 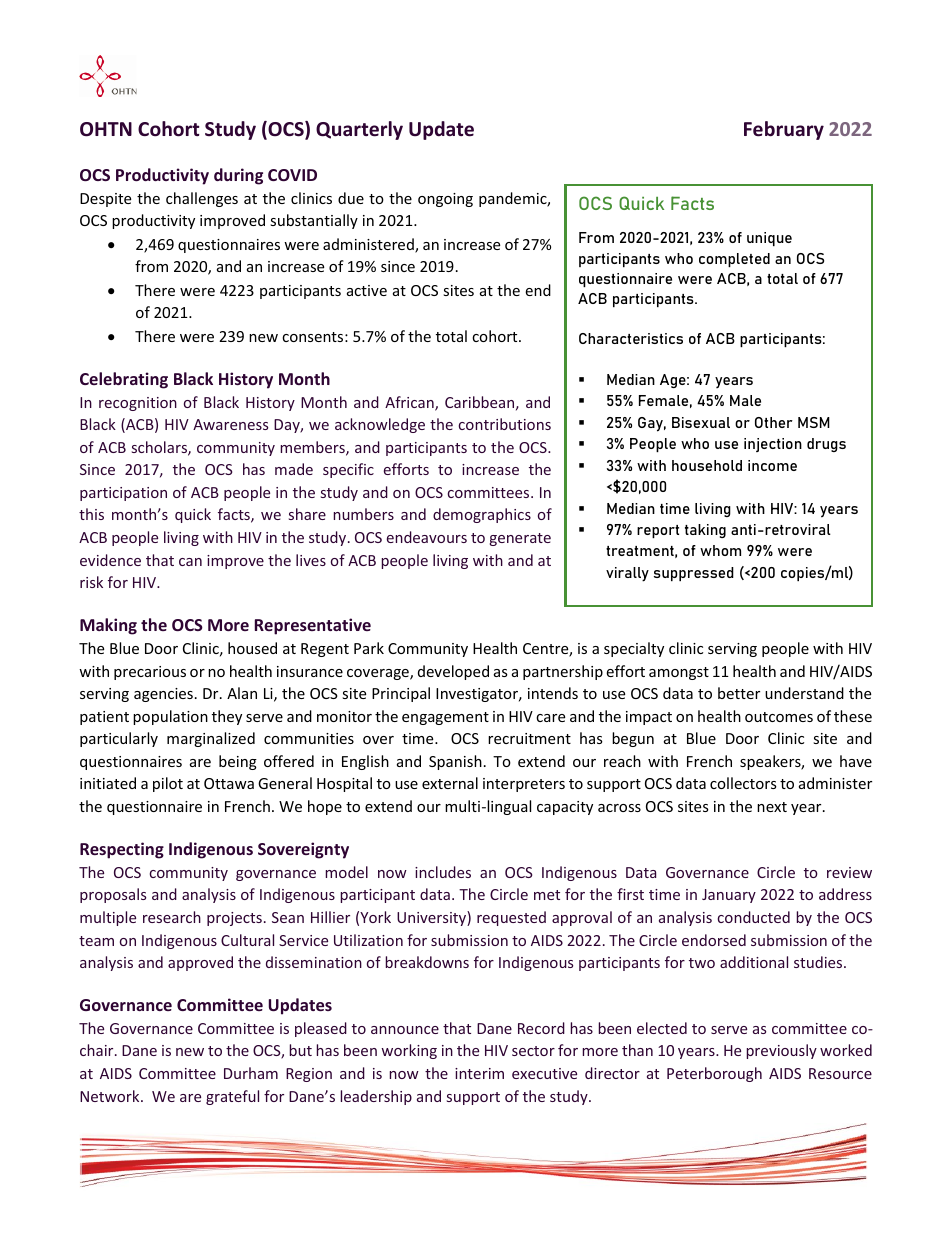 What do you see at coordinates (232, 1097) in the screenshot?
I see `grateful` at bounding box center [232, 1097].
